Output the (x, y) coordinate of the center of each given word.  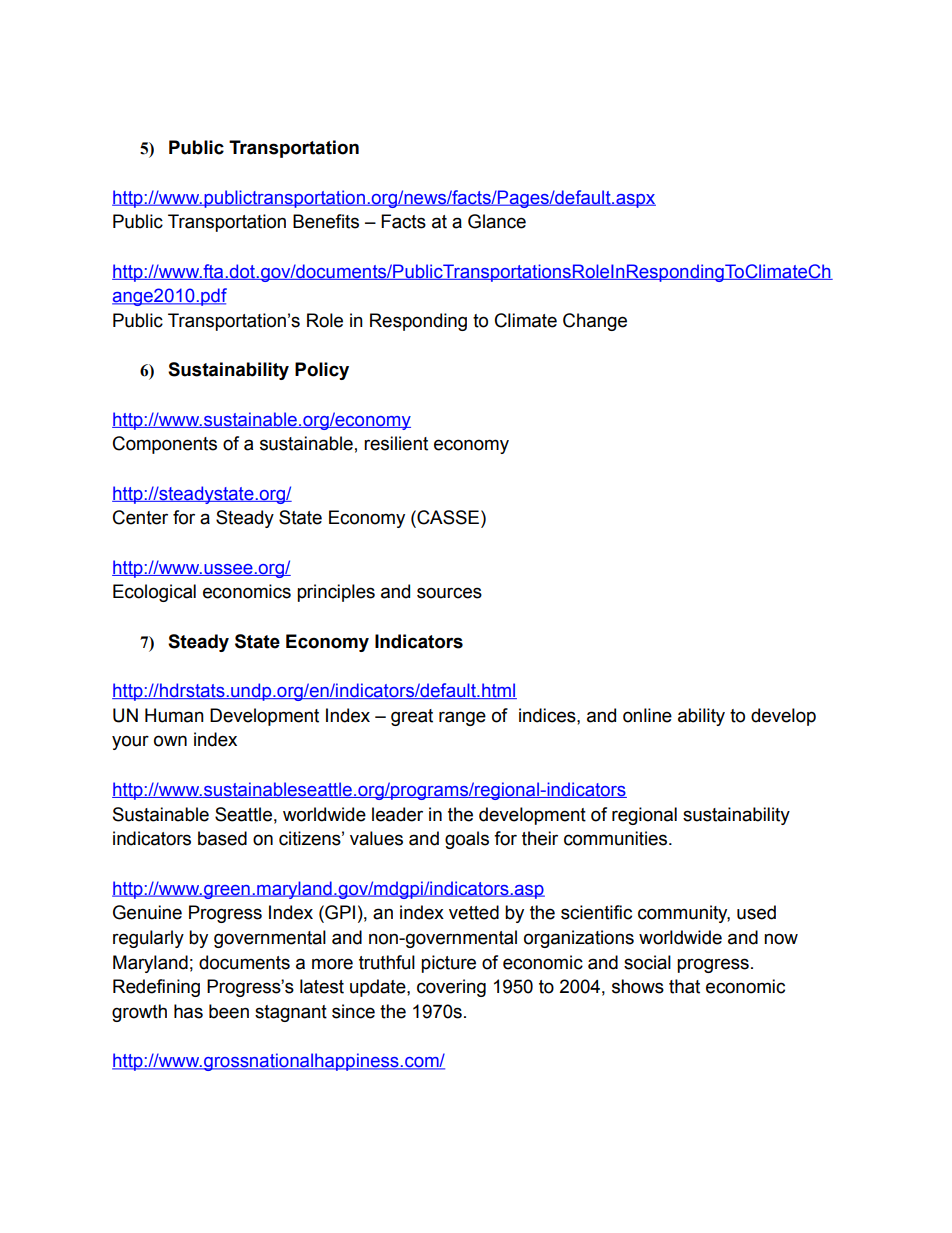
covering (451, 988)
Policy (322, 371)
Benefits (326, 221)
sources (449, 593)
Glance (497, 221)
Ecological (154, 593)
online (647, 715)
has (188, 1011)
